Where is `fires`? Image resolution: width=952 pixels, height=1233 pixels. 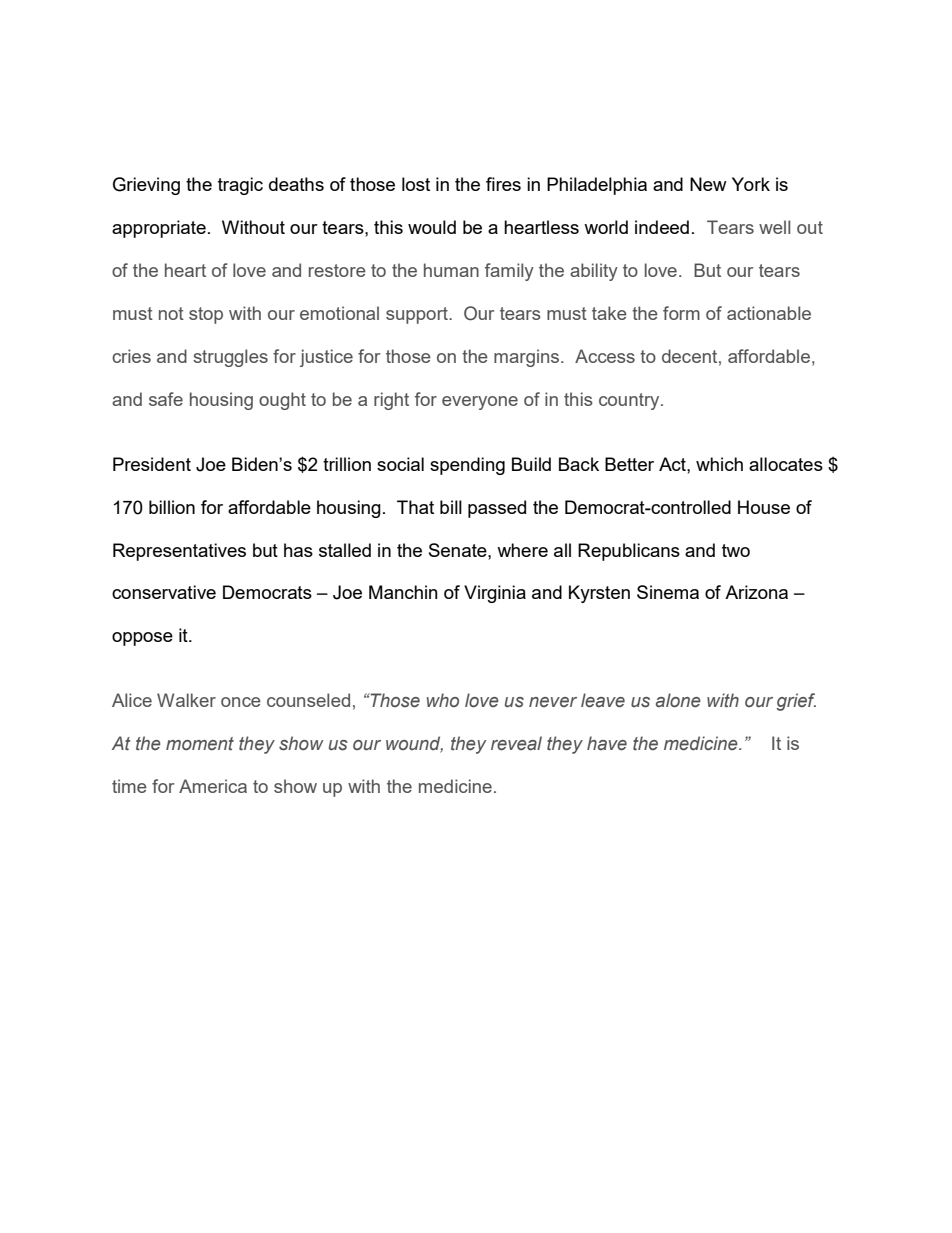 fires is located at coordinates (503, 184).
